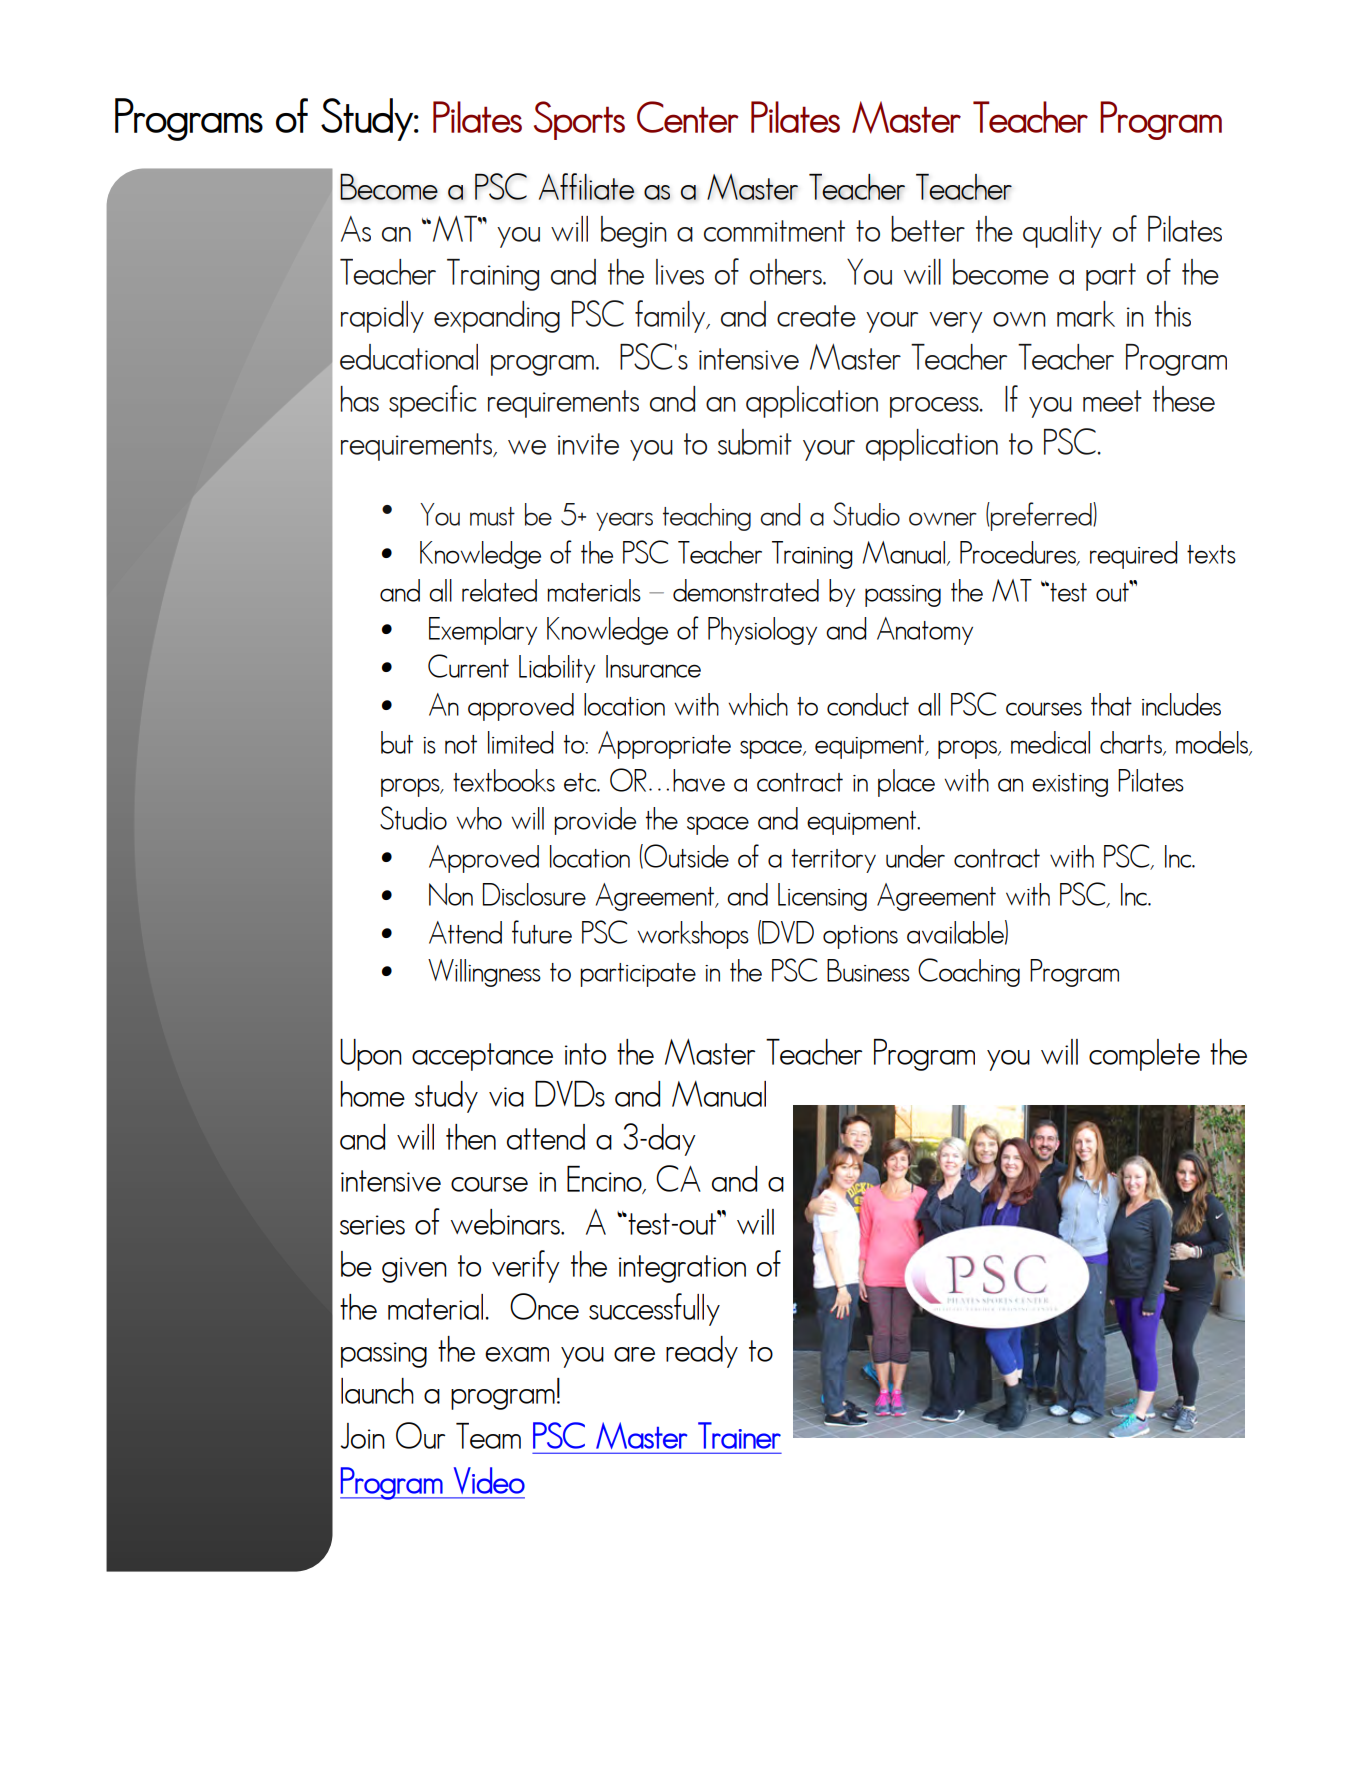 The height and width of the screenshot is (1770, 1368). I want to click on commitment, so click(774, 231).
